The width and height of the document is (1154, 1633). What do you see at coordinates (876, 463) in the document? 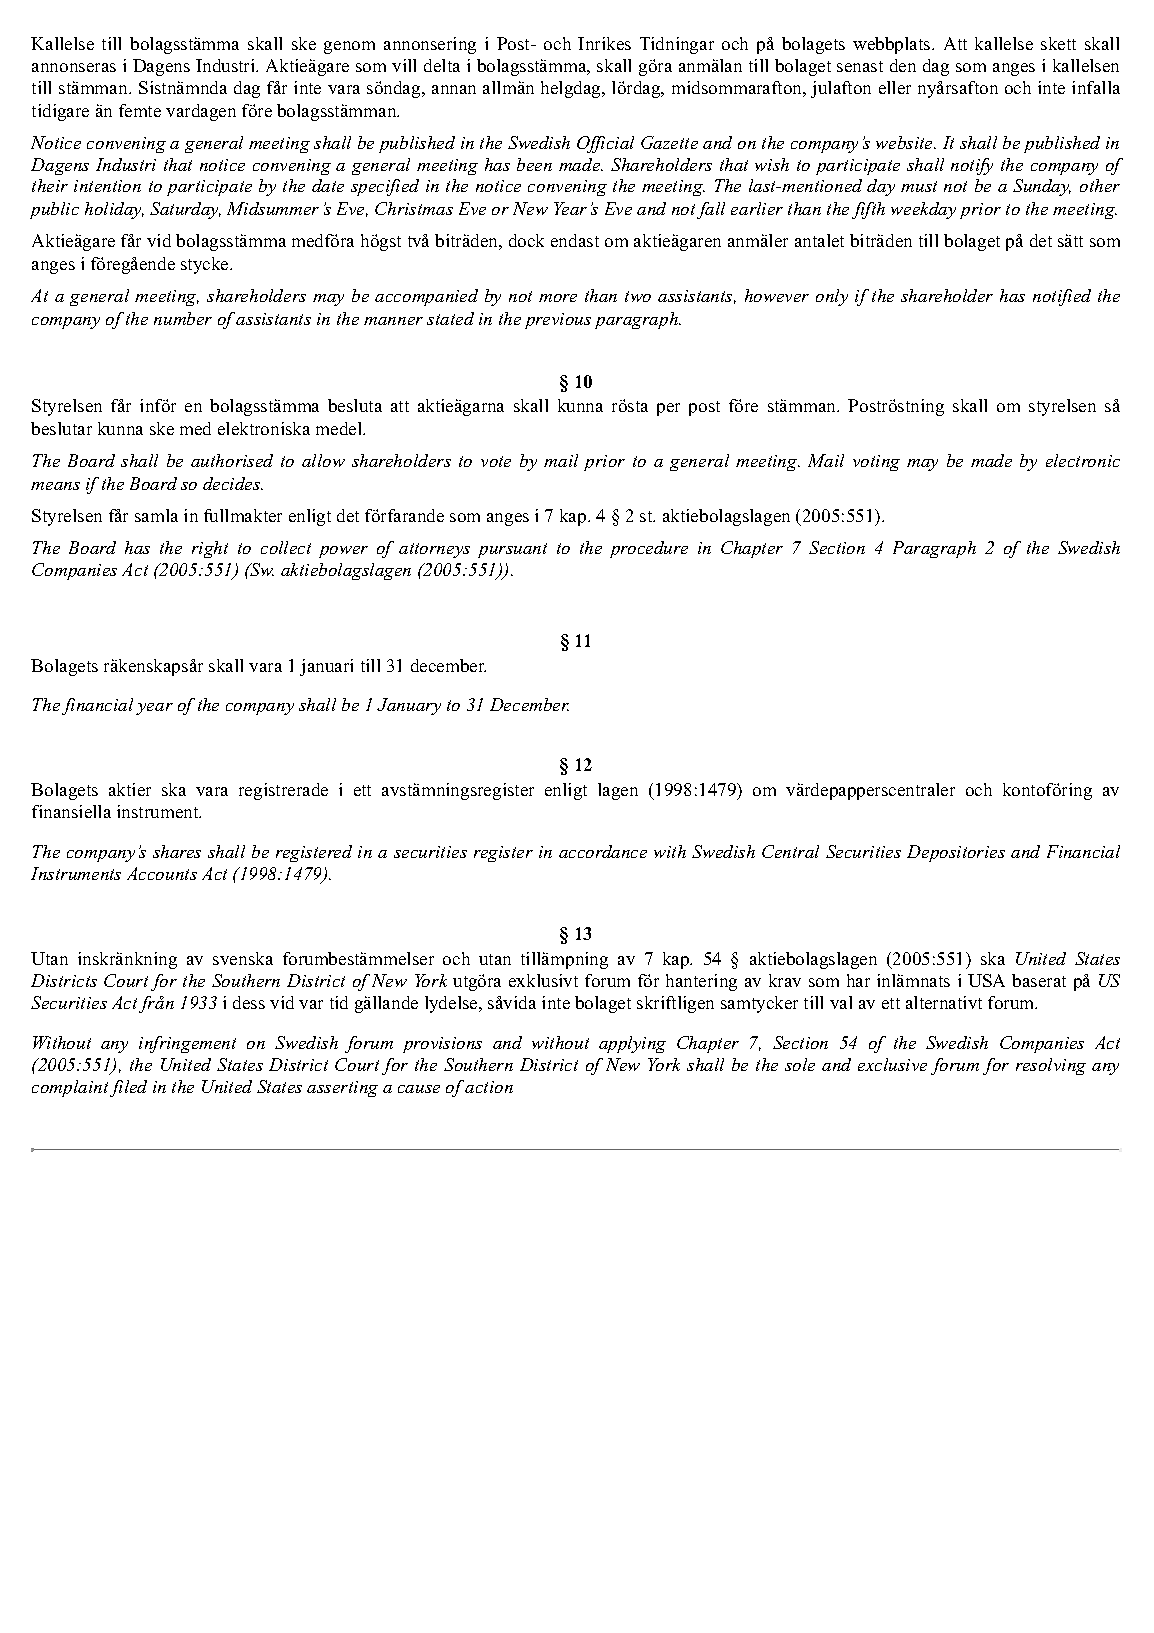
I see `voting` at bounding box center [876, 463].
